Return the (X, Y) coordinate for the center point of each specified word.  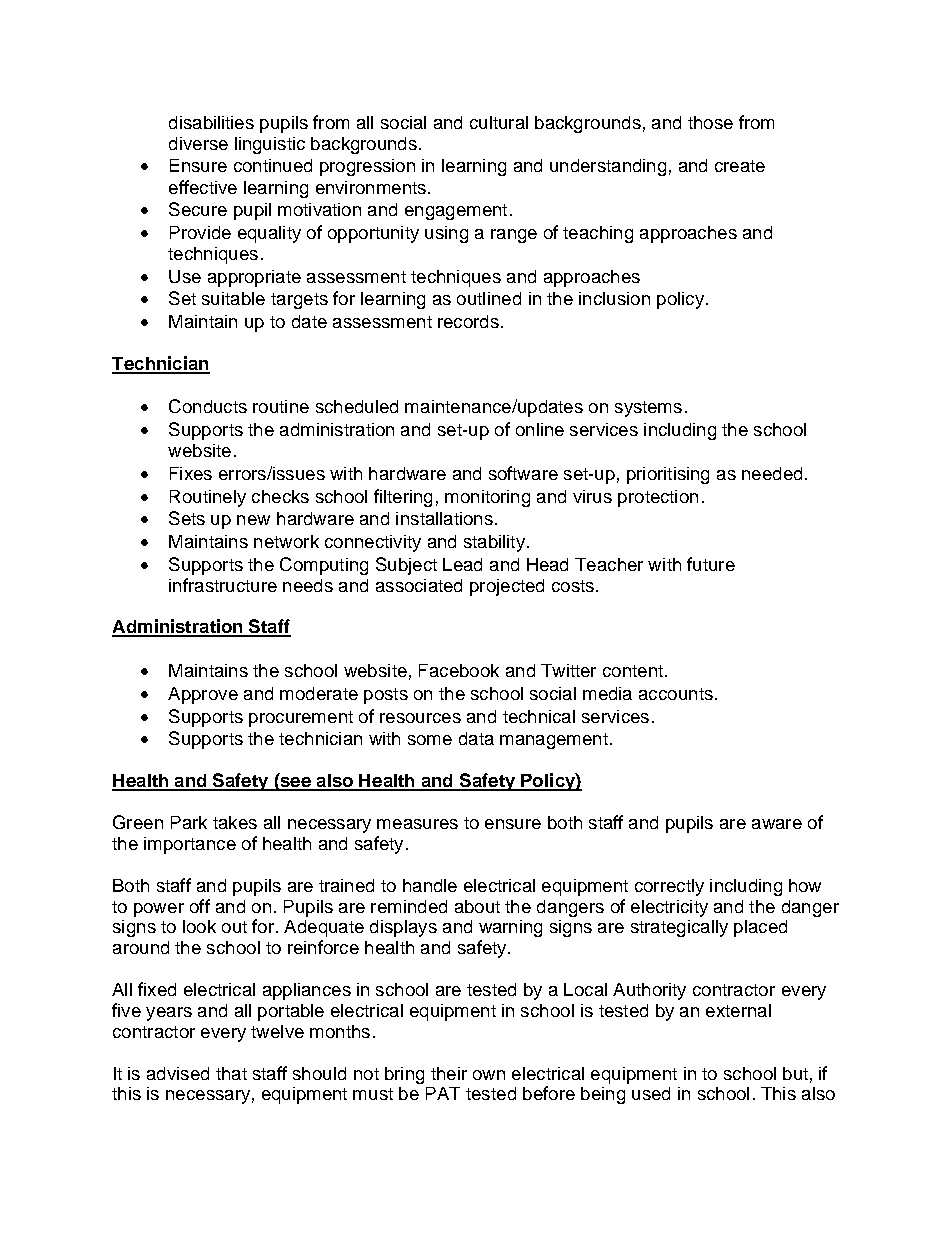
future (711, 564)
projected (507, 587)
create (740, 166)
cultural (499, 122)
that (231, 1073)
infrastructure (223, 585)
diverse (198, 143)
